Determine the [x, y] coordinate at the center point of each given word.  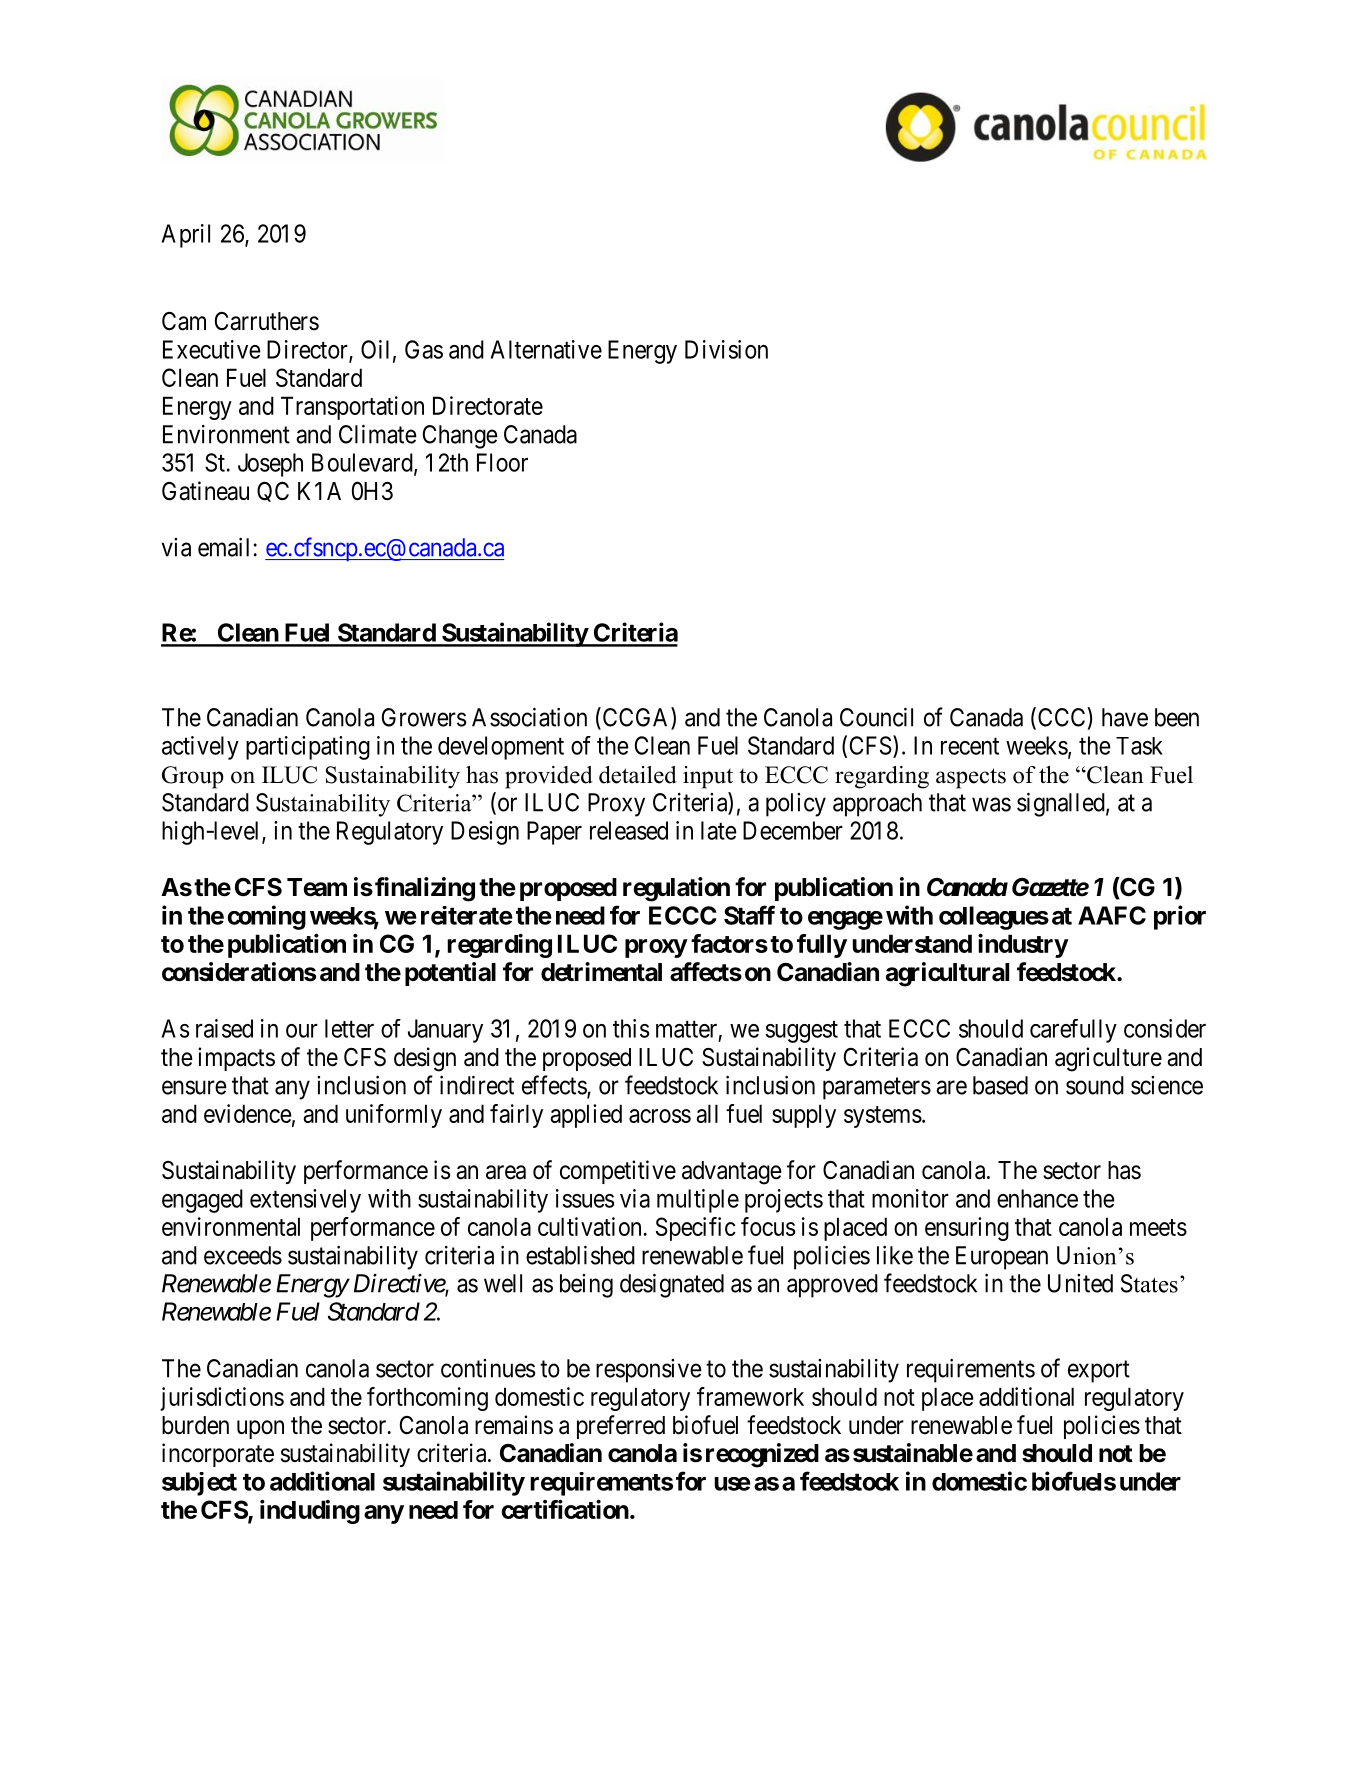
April [186, 236]
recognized [762, 1455]
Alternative [546, 349]
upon [260, 1429]
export [1099, 1372]
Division [726, 349]
